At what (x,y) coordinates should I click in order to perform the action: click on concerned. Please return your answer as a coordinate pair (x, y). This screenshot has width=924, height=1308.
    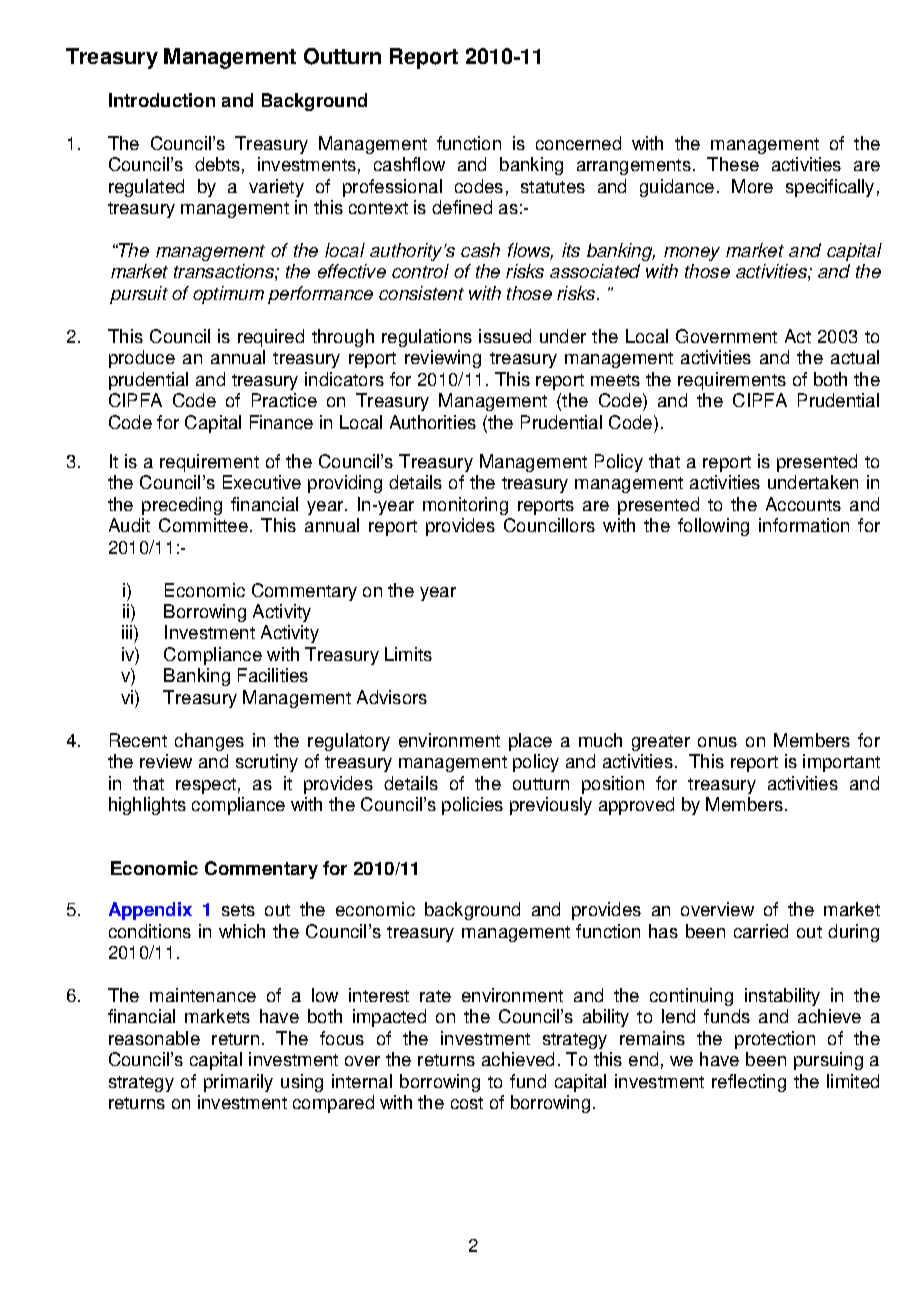
    Looking at the image, I should click on (578, 143).
